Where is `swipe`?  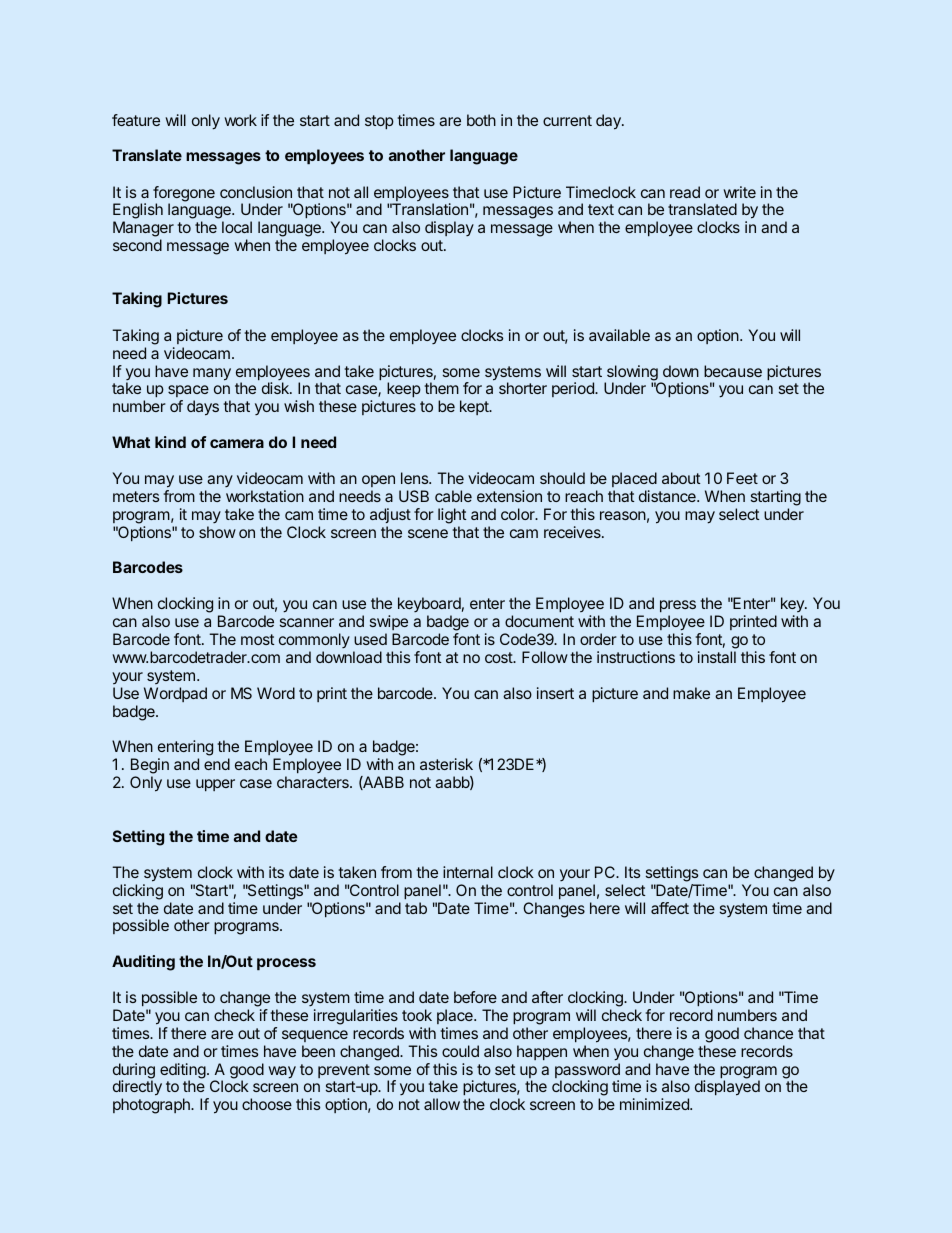 swipe is located at coordinates (389, 622).
